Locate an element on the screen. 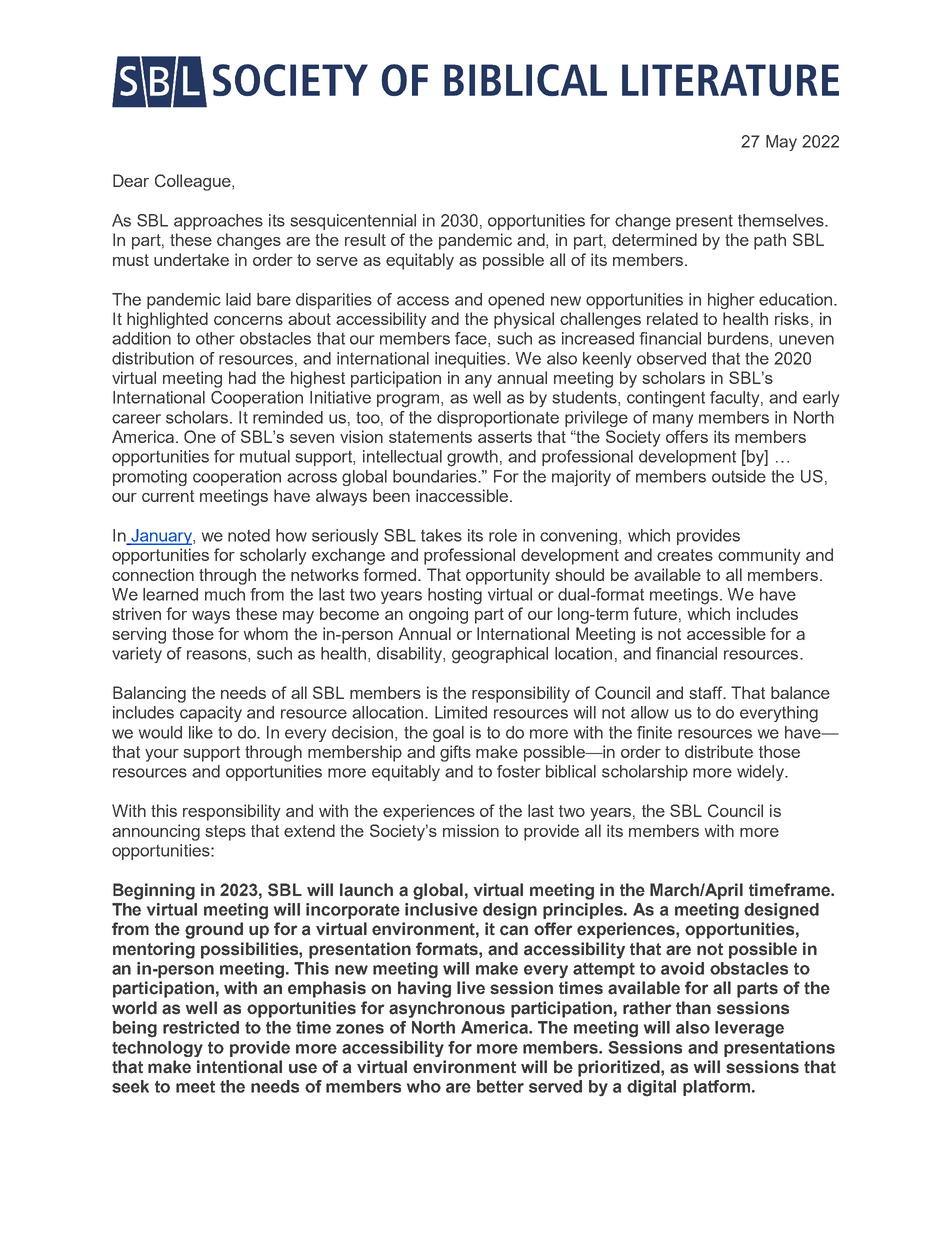 The height and width of the screenshot is (1233, 952). better is located at coordinates (500, 1086).
